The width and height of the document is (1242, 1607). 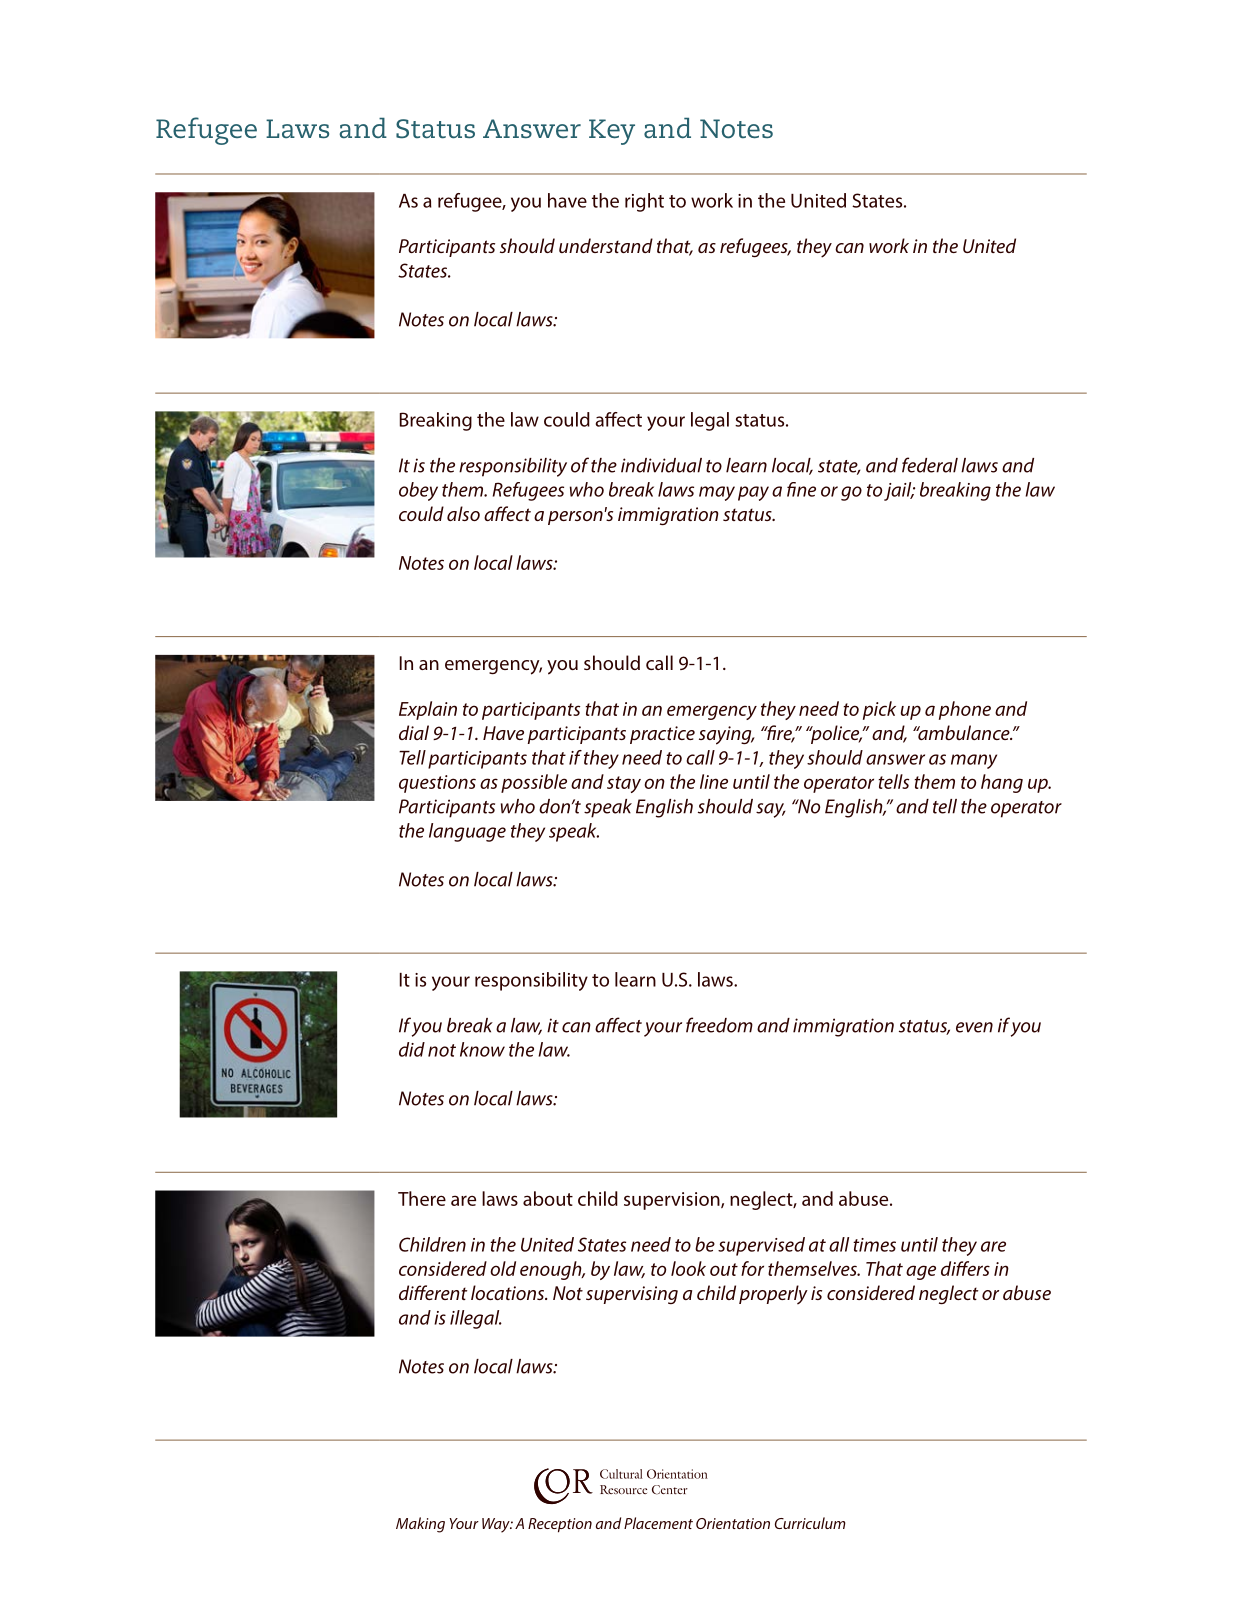 I want to click on Making, so click(x=420, y=1525).
